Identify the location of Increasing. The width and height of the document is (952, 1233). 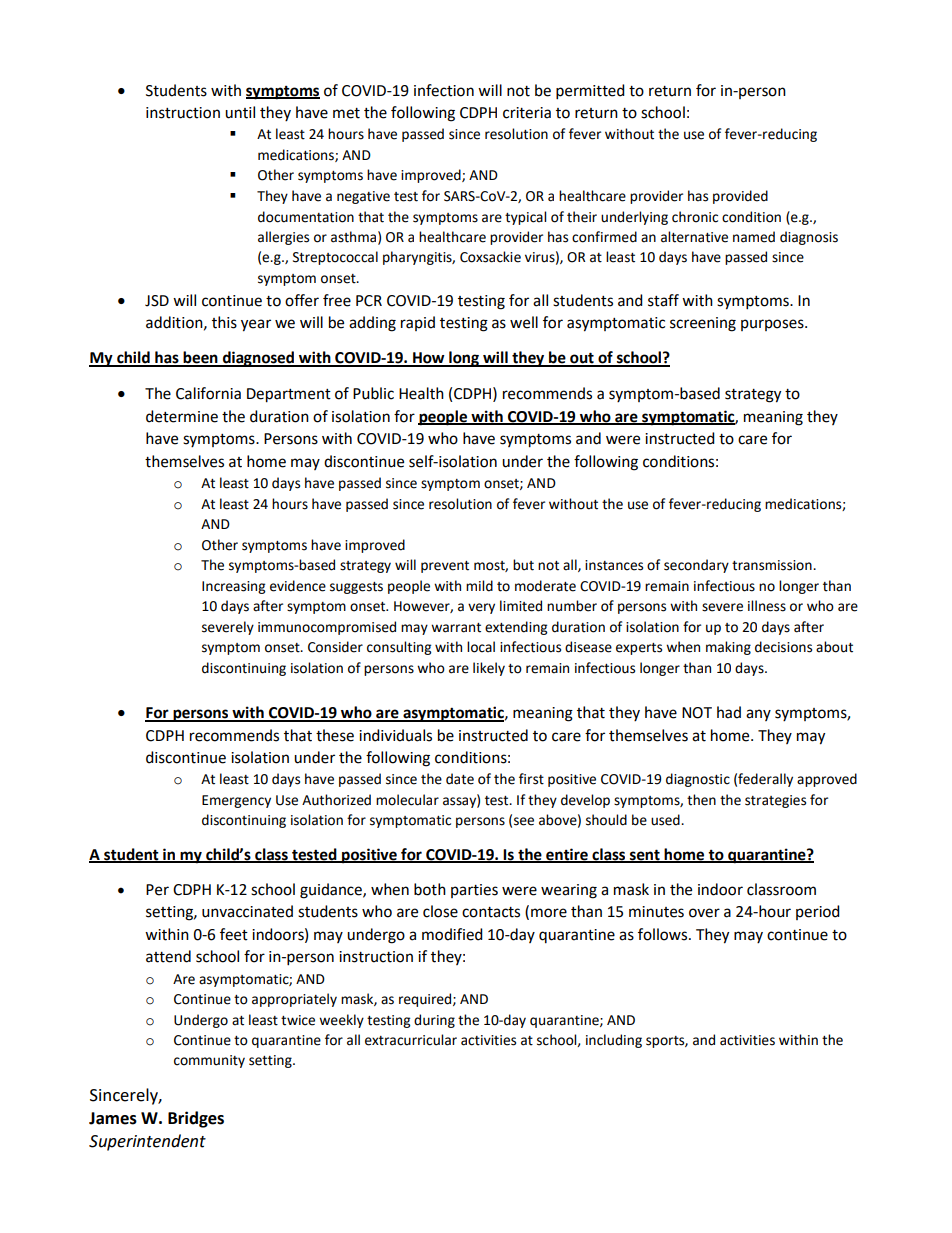
(233, 587).
